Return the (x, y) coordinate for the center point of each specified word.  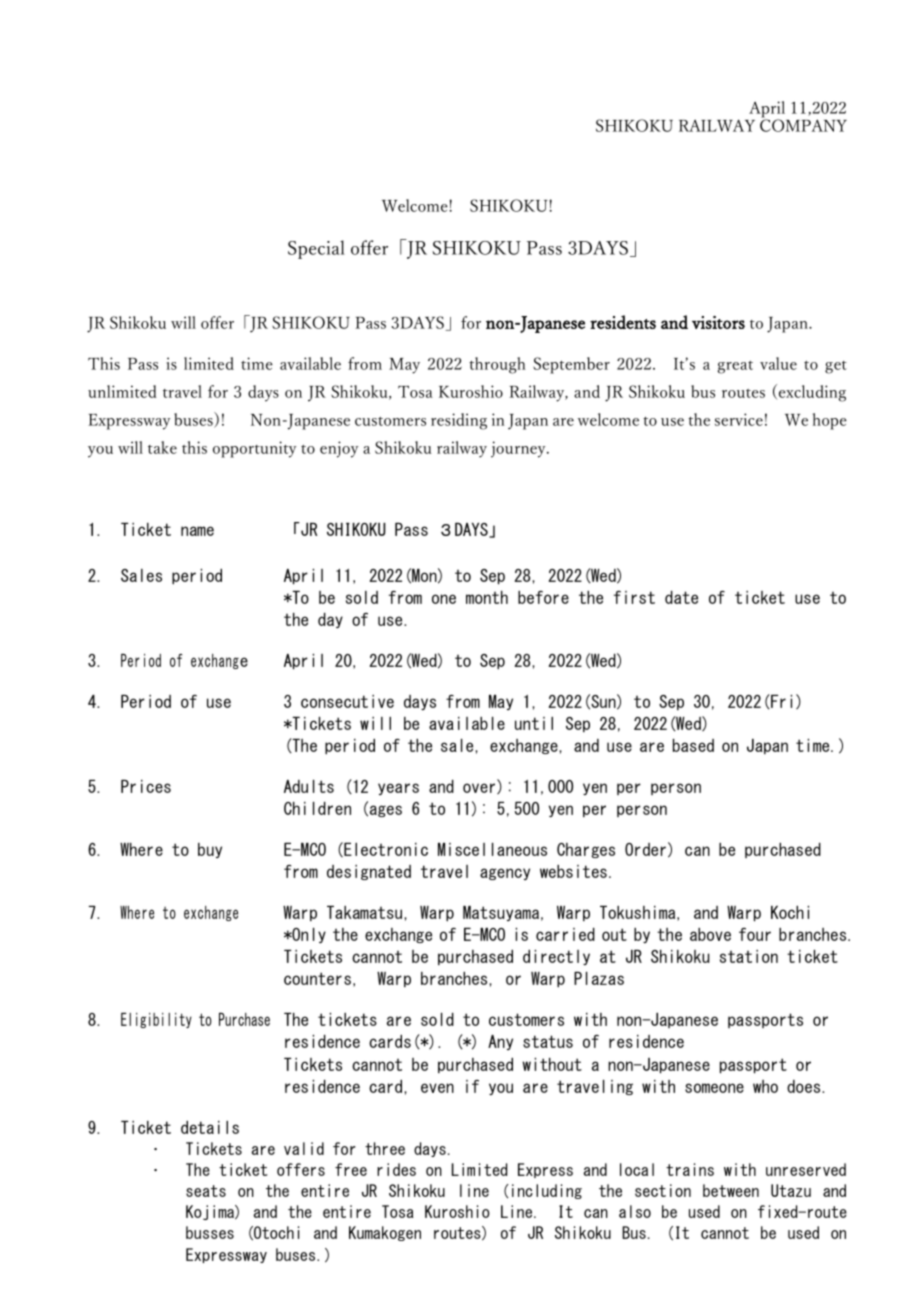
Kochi (790, 912)
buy (210, 850)
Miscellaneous (492, 849)
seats (206, 1191)
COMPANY (803, 125)
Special (316, 249)
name (197, 531)
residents (623, 322)
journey (519, 449)
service (739, 419)
